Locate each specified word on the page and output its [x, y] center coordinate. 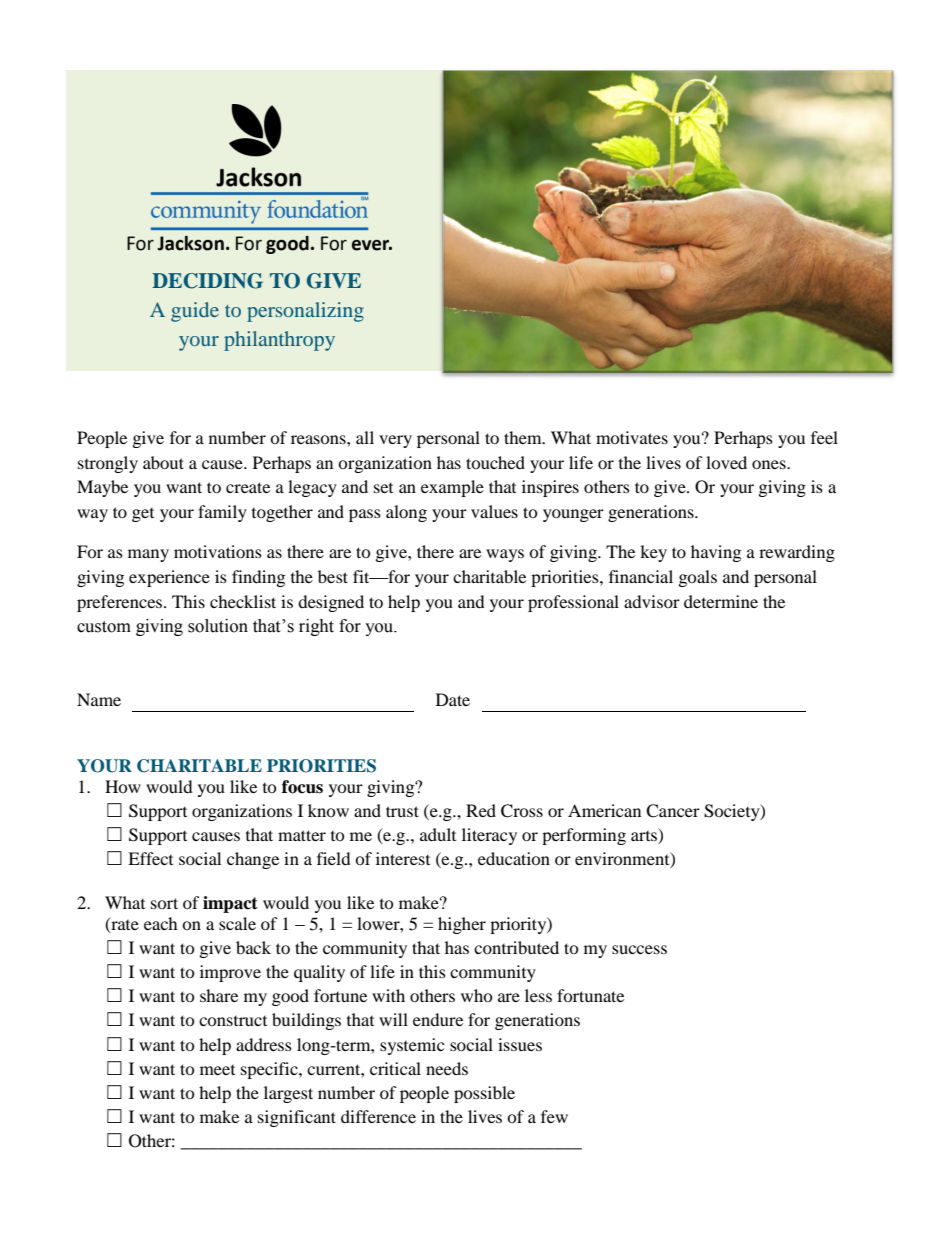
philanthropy [279, 341]
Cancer [673, 811]
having [716, 553]
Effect [150, 858]
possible [484, 1094]
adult [438, 834]
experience [169, 578]
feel [824, 437]
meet [217, 1070]
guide [195, 312]
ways [505, 555]
